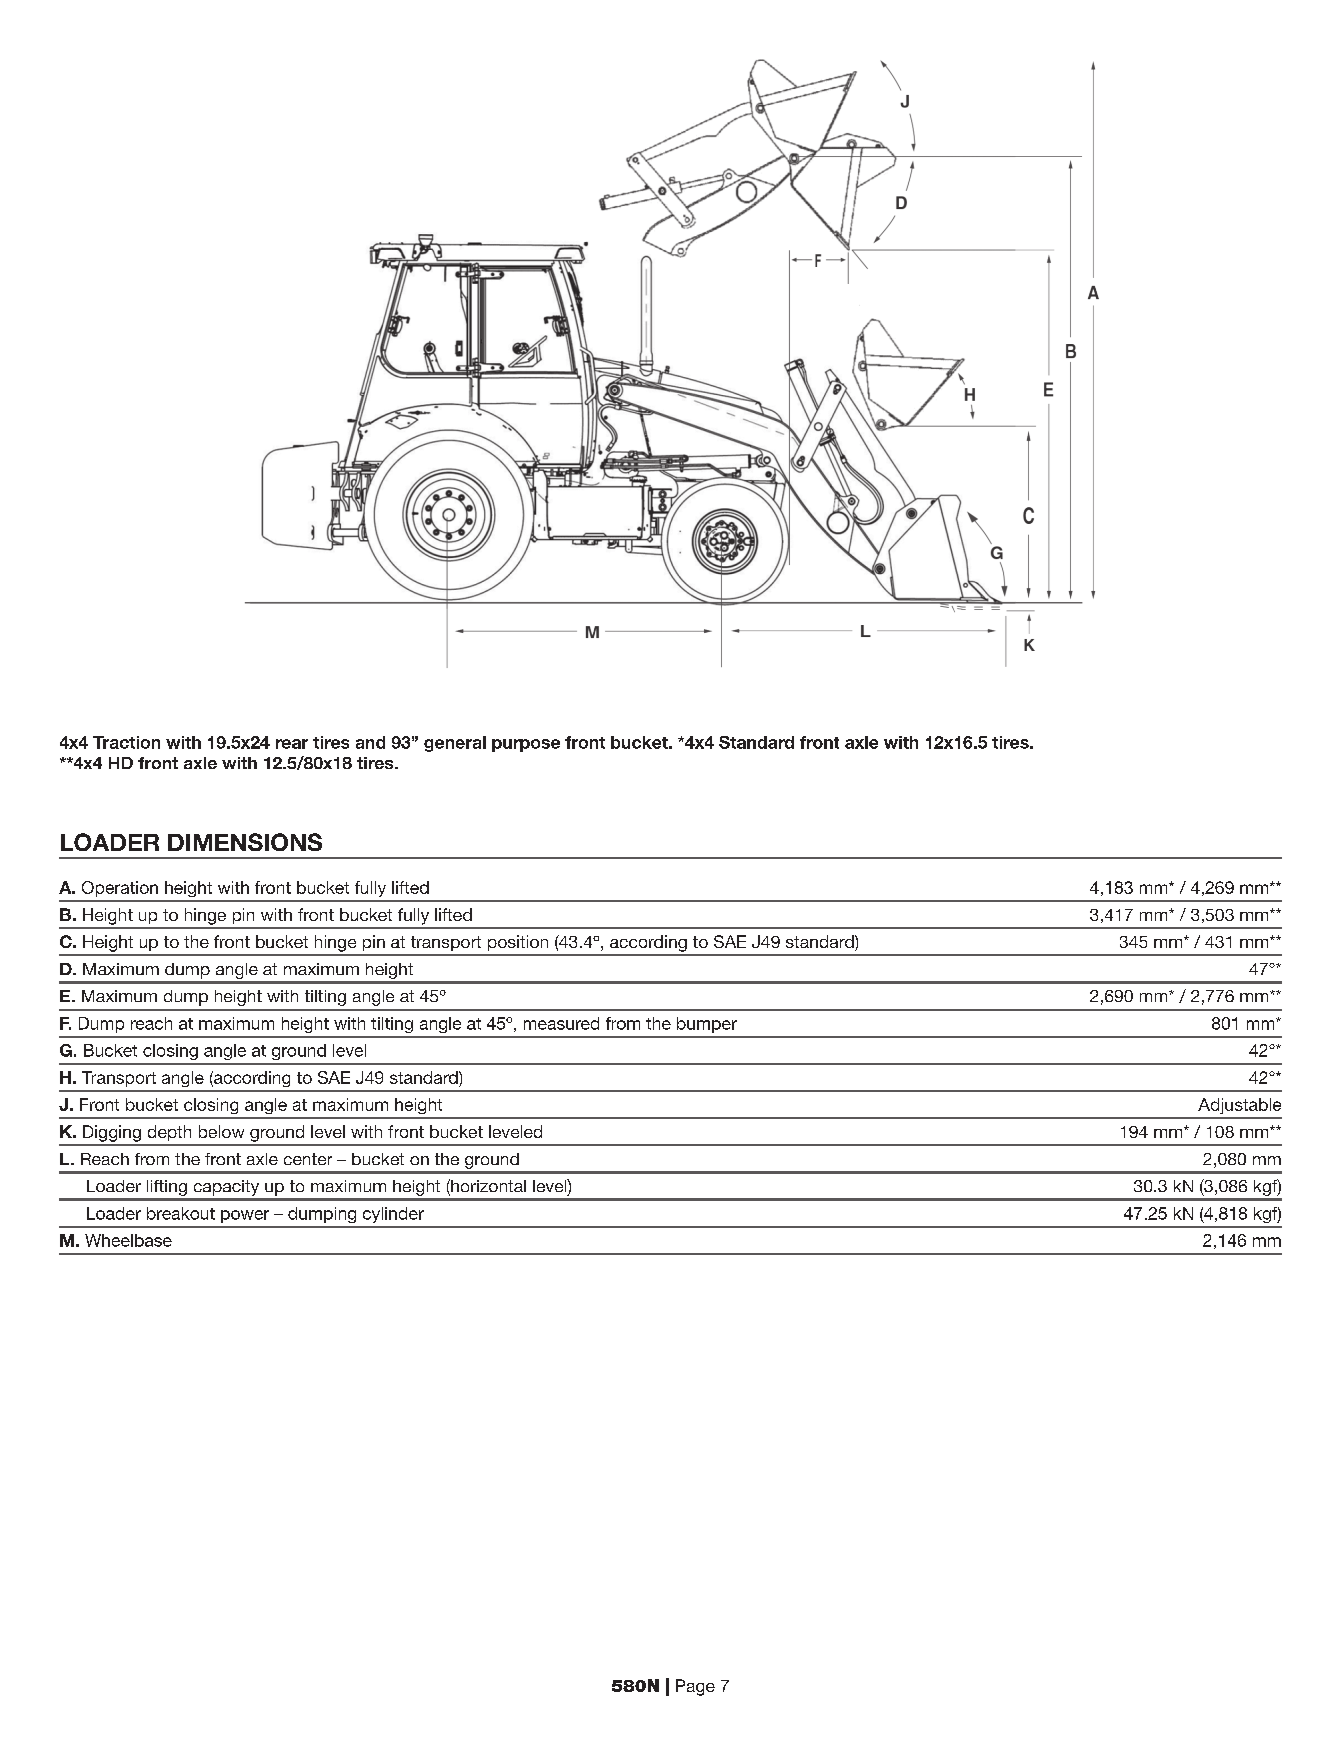 The width and height of the image is (1341, 1746). What do you see at coordinates (245, 1216) in the image?
I see `power` at bounding box center [245, 1216].
